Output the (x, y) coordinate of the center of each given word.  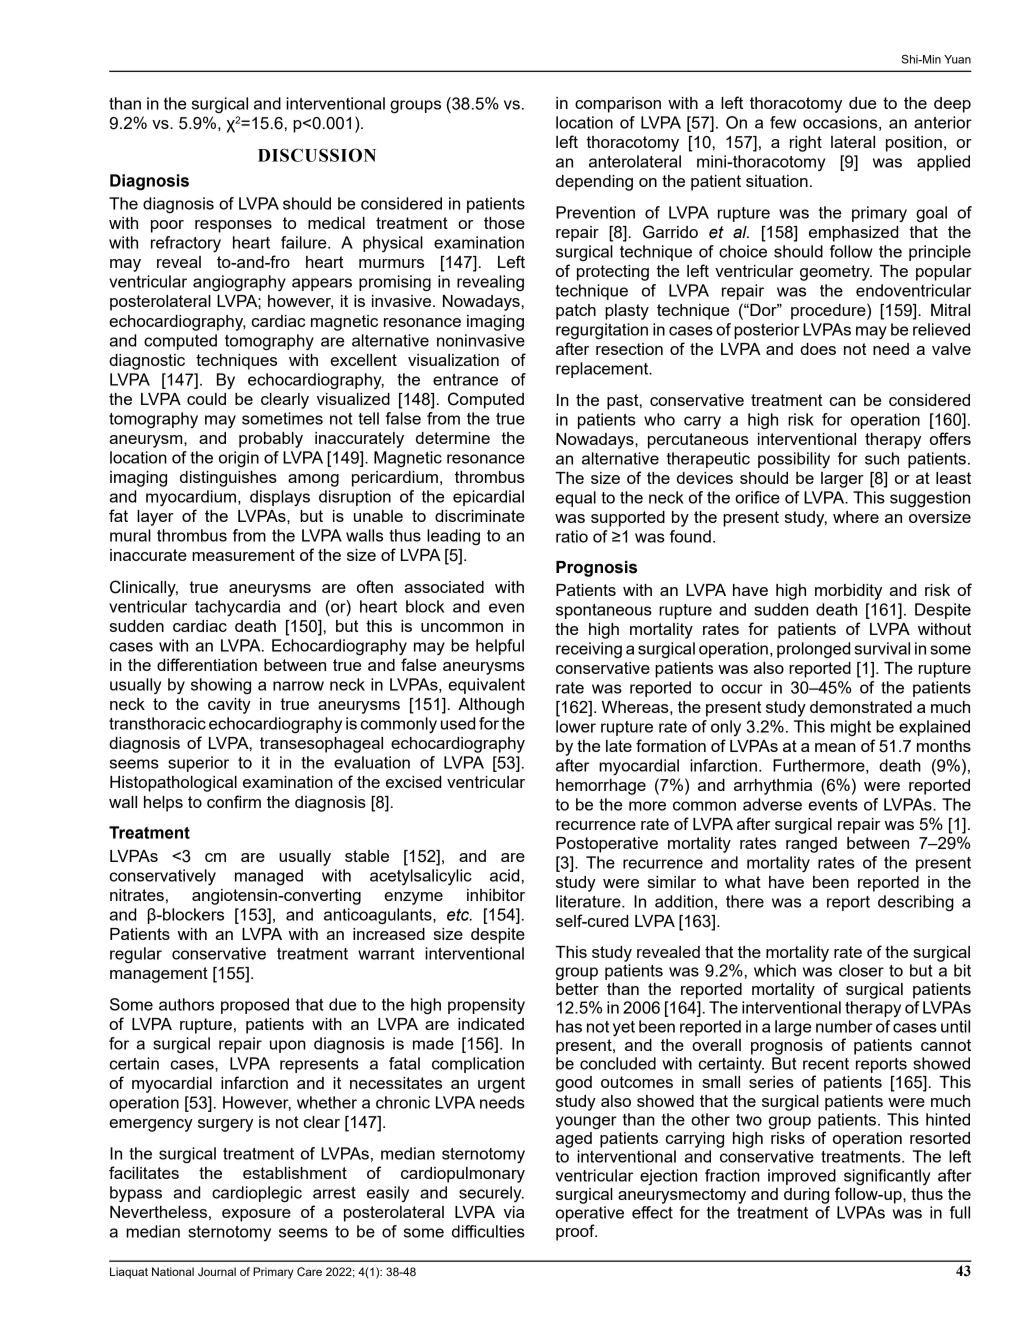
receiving (589, 650)
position (914, 144)
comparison (618, 105)
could (206, 399)
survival (882, 648)
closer (861, 970)
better (577, 989)
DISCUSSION (317, 155)
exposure (256, 1215)
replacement (603, 370)
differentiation (207, 664)
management (159, 975)
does (818, 349)
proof (576, 1232)
